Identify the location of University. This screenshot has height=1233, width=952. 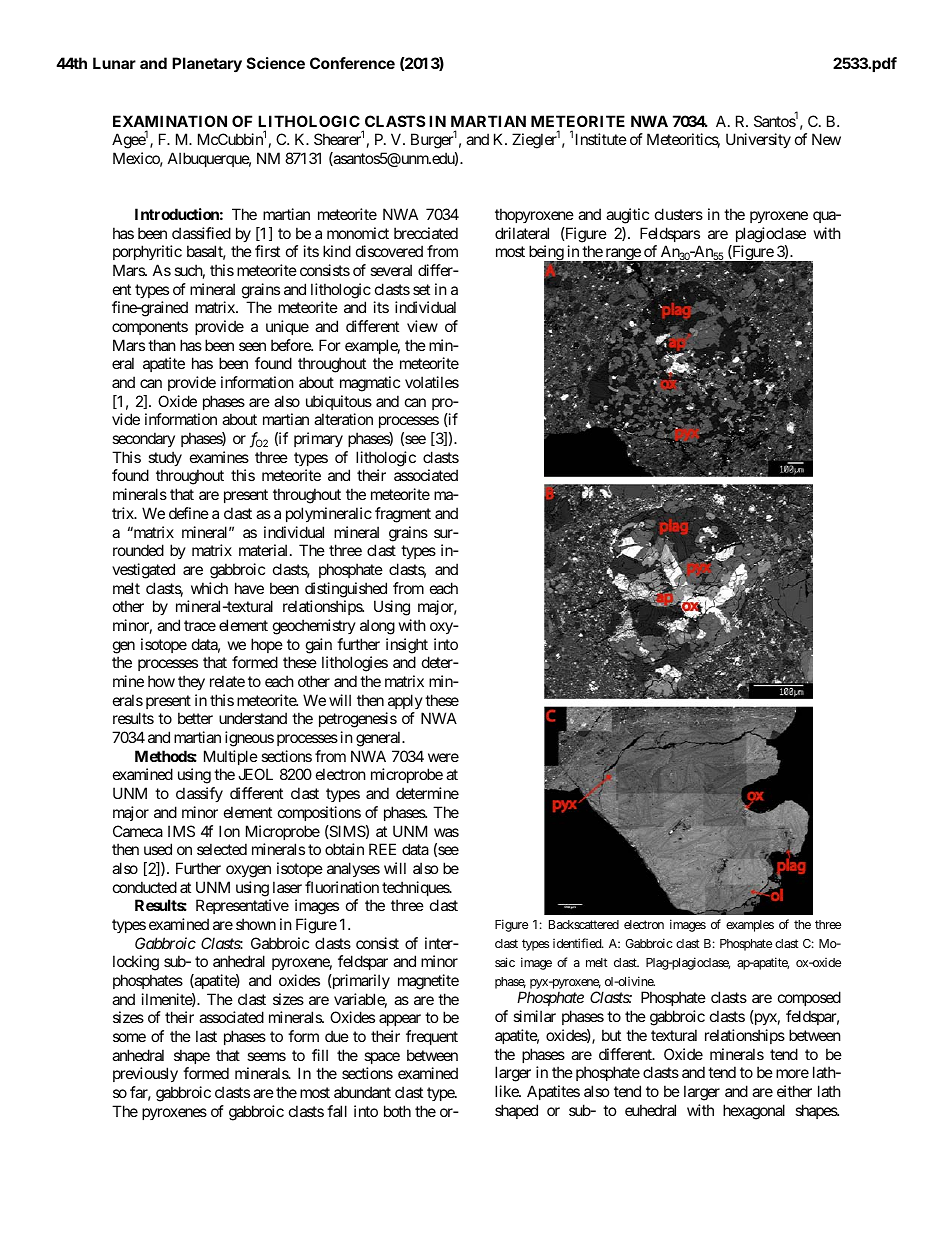
(758, 140).
